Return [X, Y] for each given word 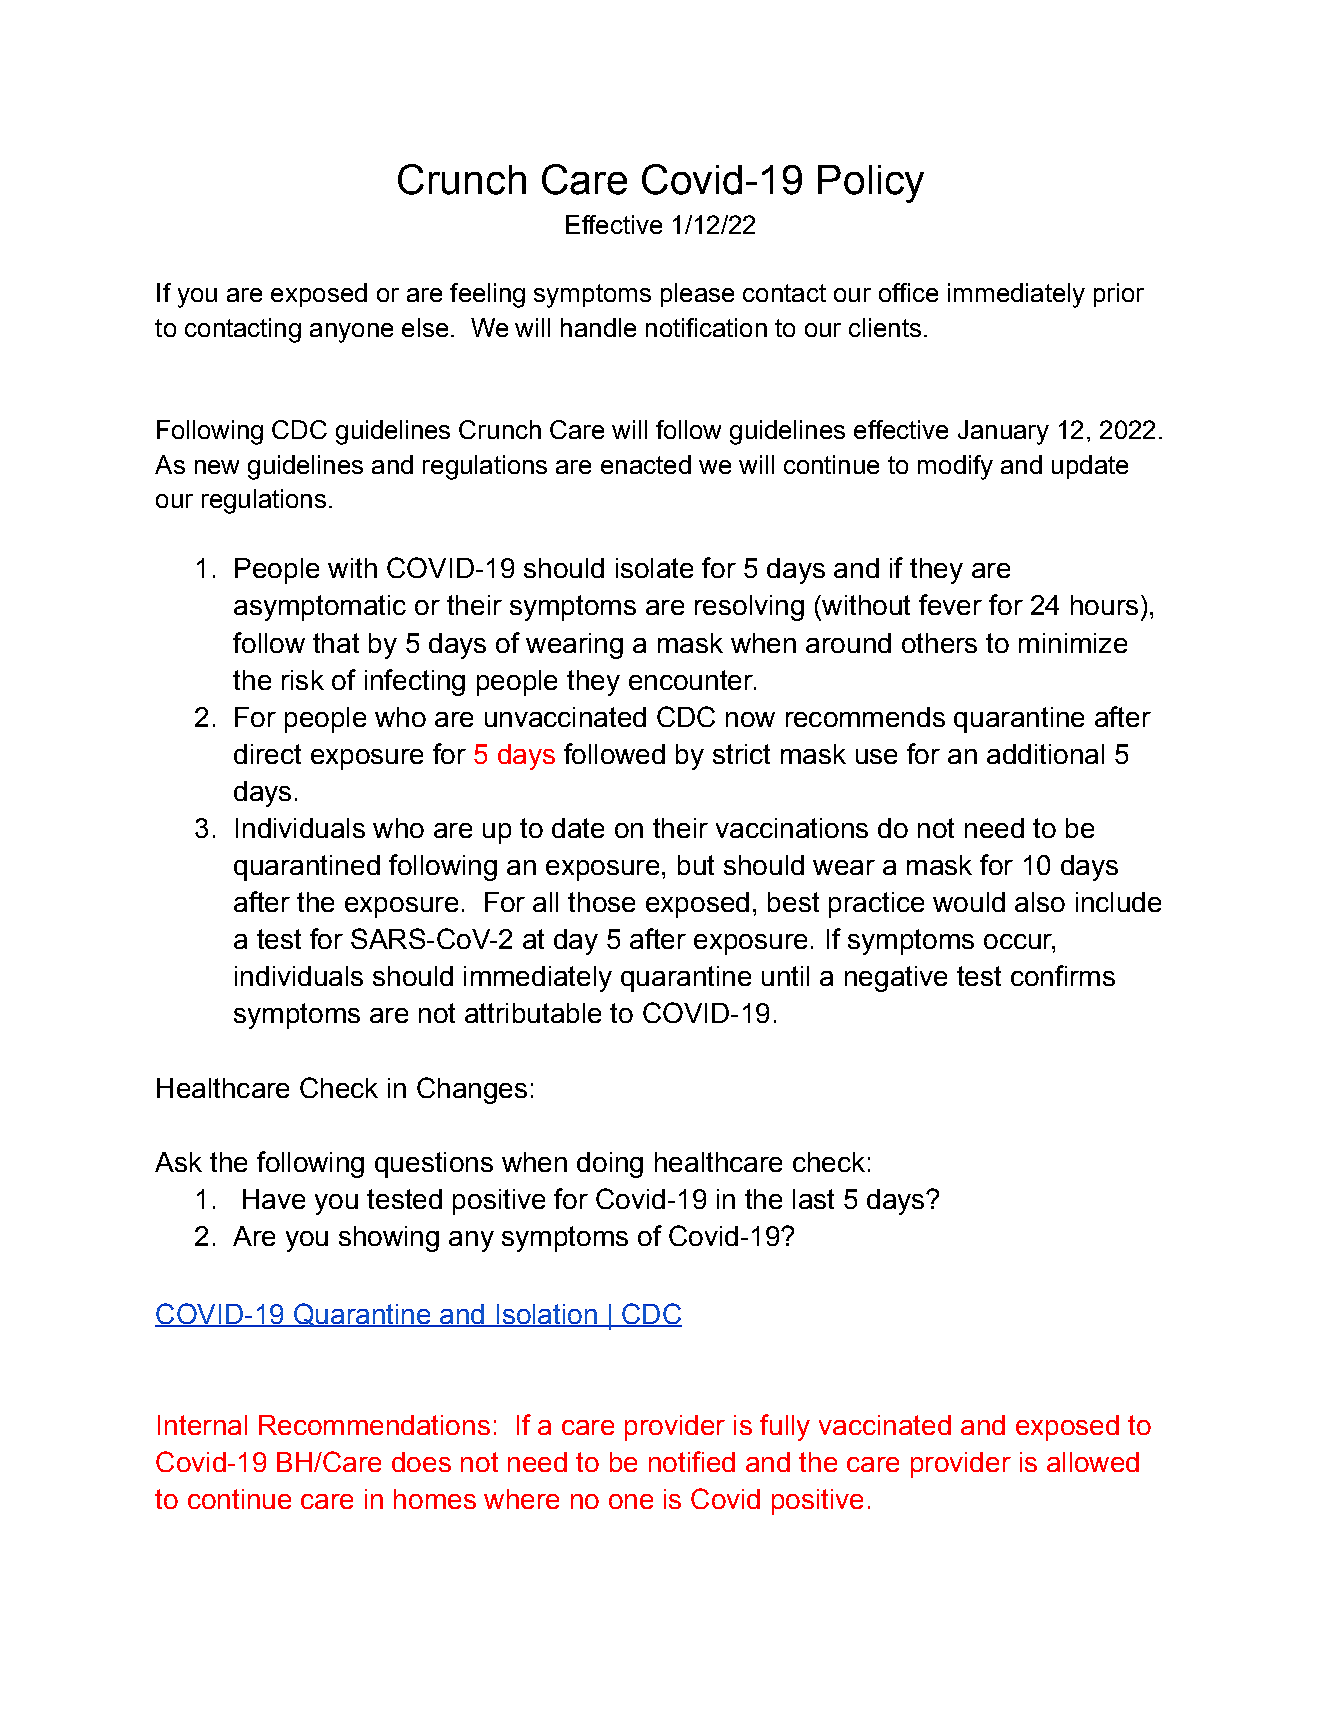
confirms [1063, 975]
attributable [533, 1013]
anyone [351, 333]
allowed [1093, 1462]
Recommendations [374, 1425]
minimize [1073, 643]
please [697, 295]
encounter [692, 680]
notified [692, 1461]
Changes [472, 1090]
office [908, 292]
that [336, 643]
